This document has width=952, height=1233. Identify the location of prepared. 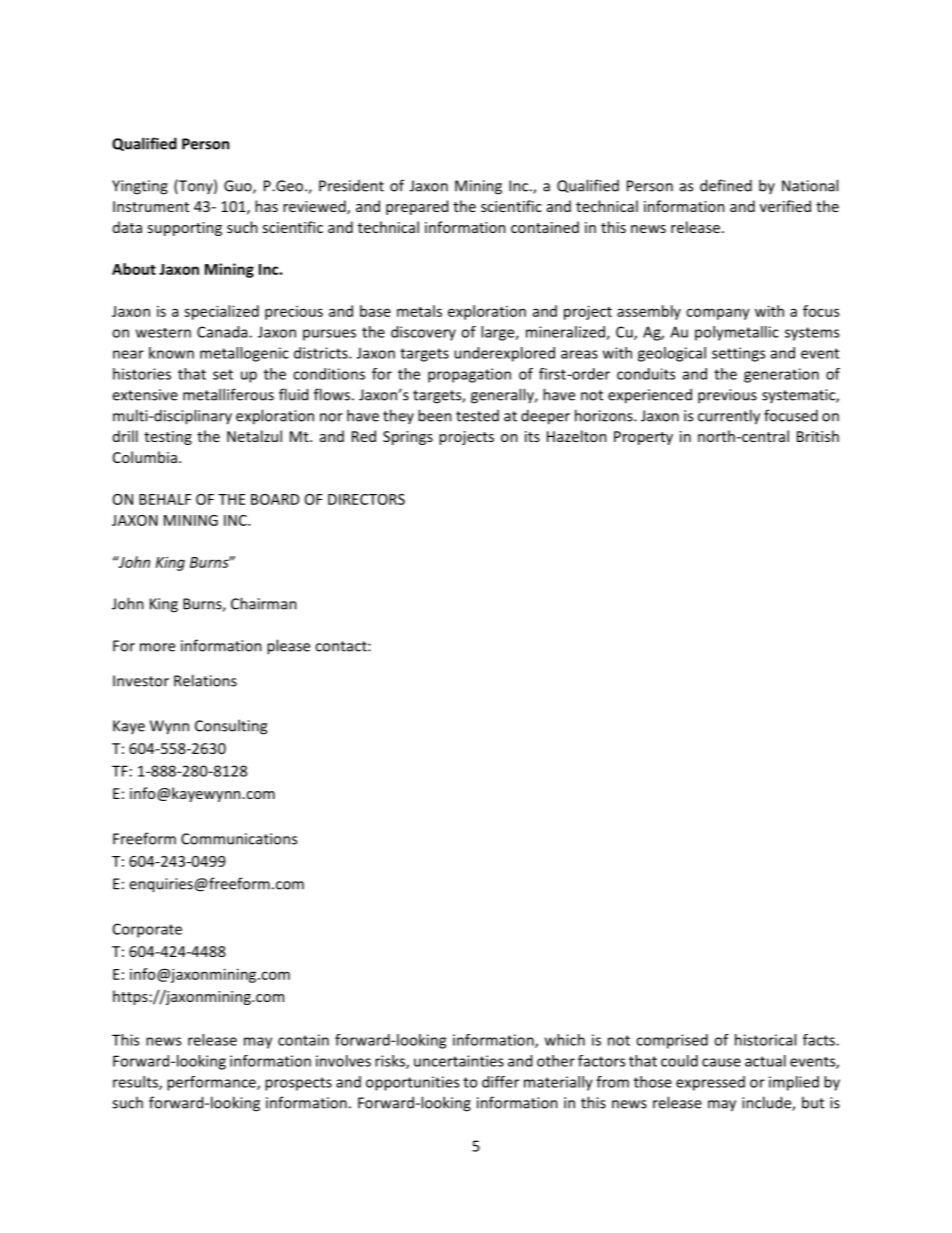
(417, 207).
